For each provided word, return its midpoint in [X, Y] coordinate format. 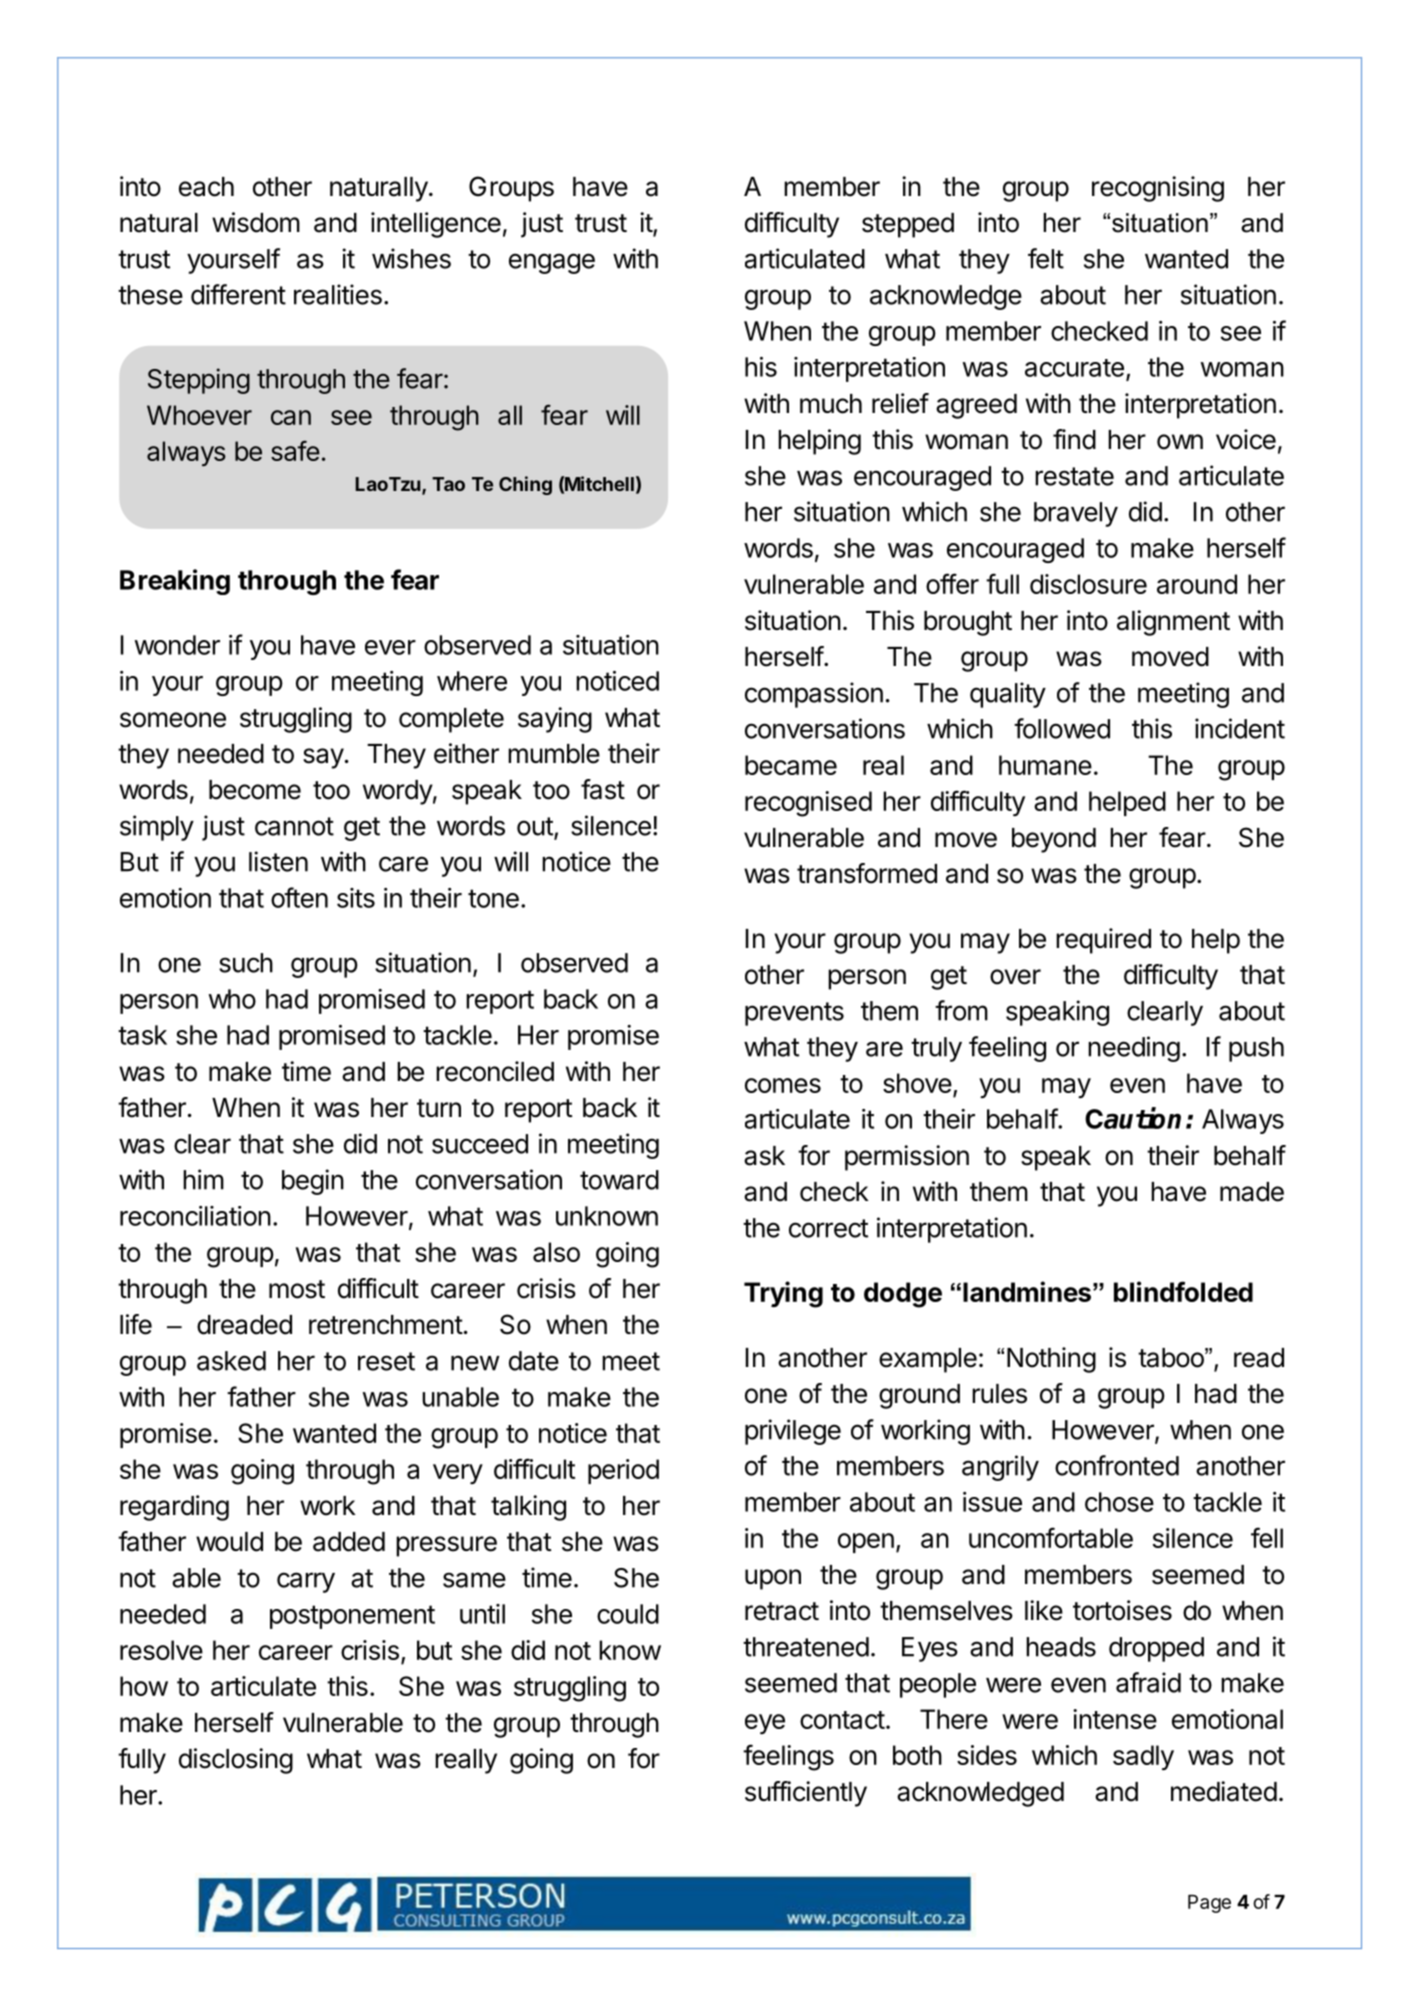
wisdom [256, 222]
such [246, 963]
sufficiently [806, 1794]
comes [783, 1085]
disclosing [236, 1761]
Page [1209, 1904]
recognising [1158, 189]
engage [552, 263]
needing [1134, 1049]
